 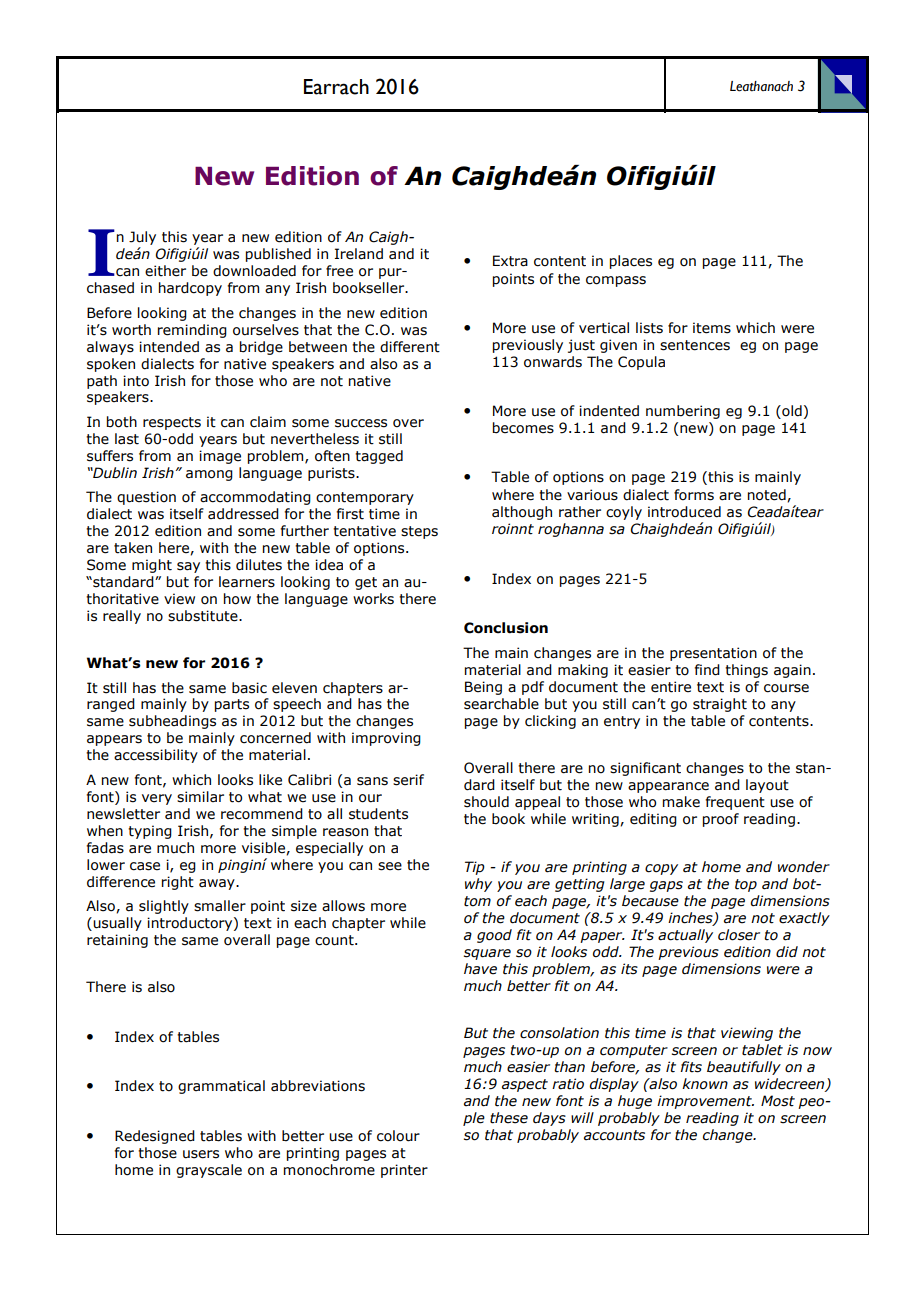 What do you see at coordinates (631, 262) in the screenshot?
I see `places` at bounding box center [631, 262].
